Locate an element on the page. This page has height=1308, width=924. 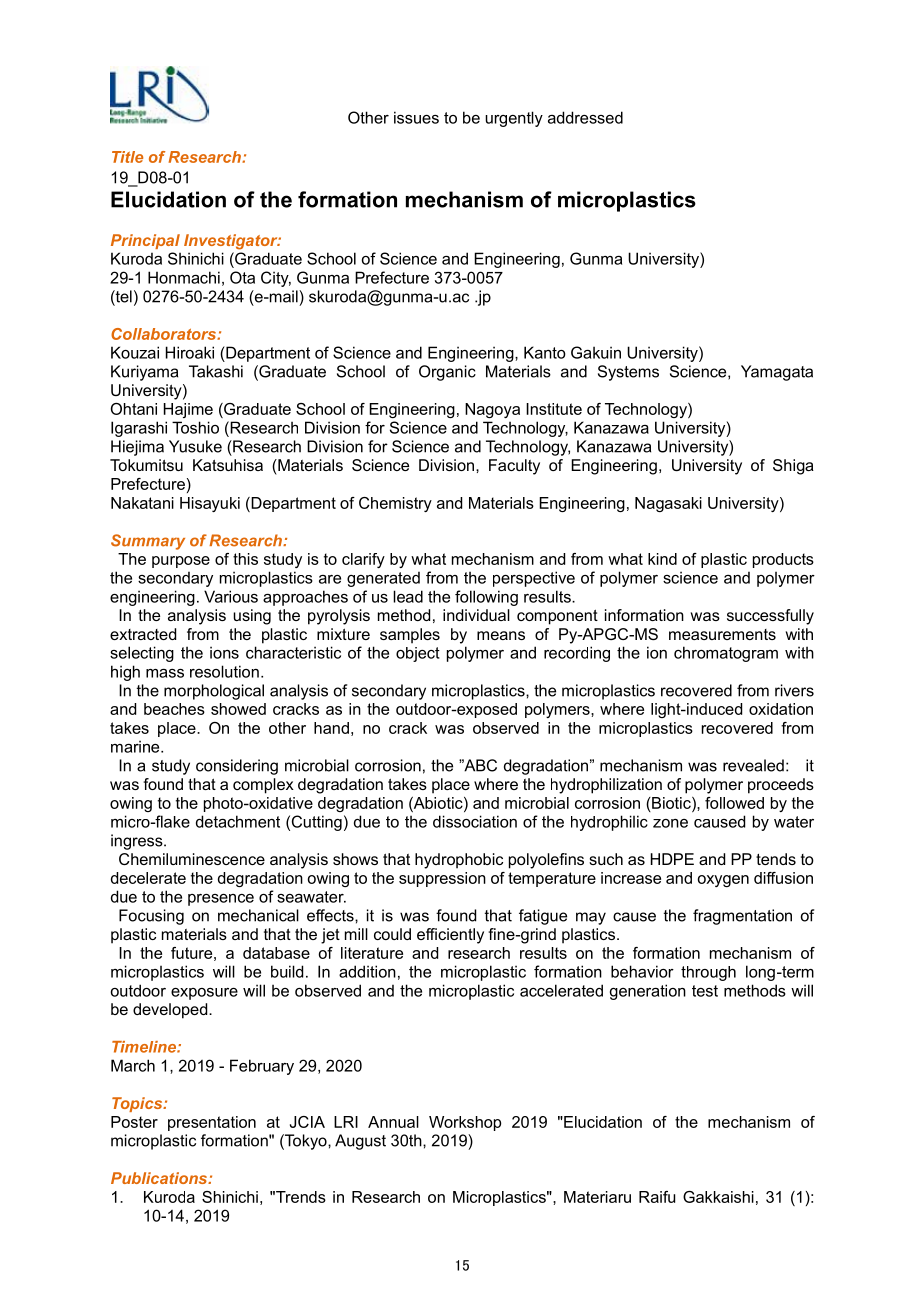
individual is located at coordinates (476, 615).
